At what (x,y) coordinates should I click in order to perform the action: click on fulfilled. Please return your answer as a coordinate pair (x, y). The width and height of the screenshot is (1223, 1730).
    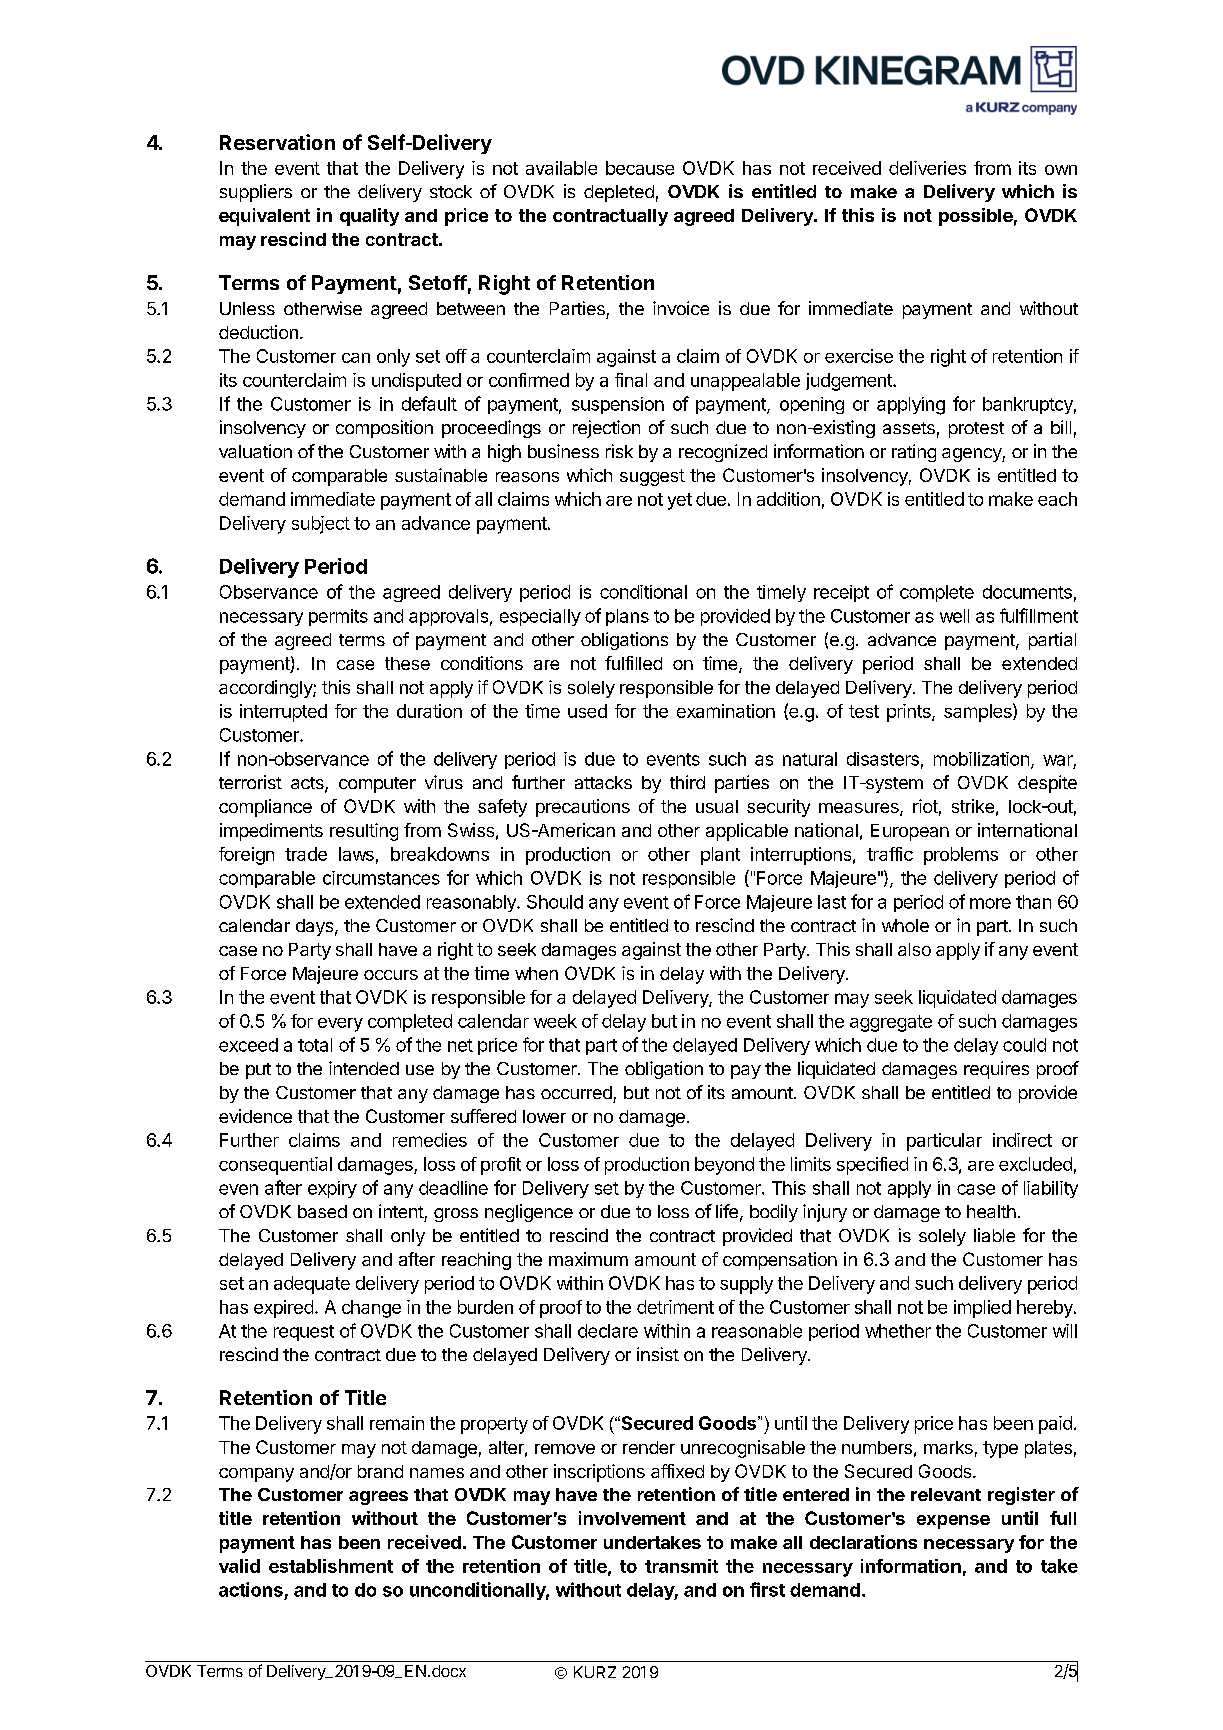
    Looking at the image, I should click on (633, 663).
